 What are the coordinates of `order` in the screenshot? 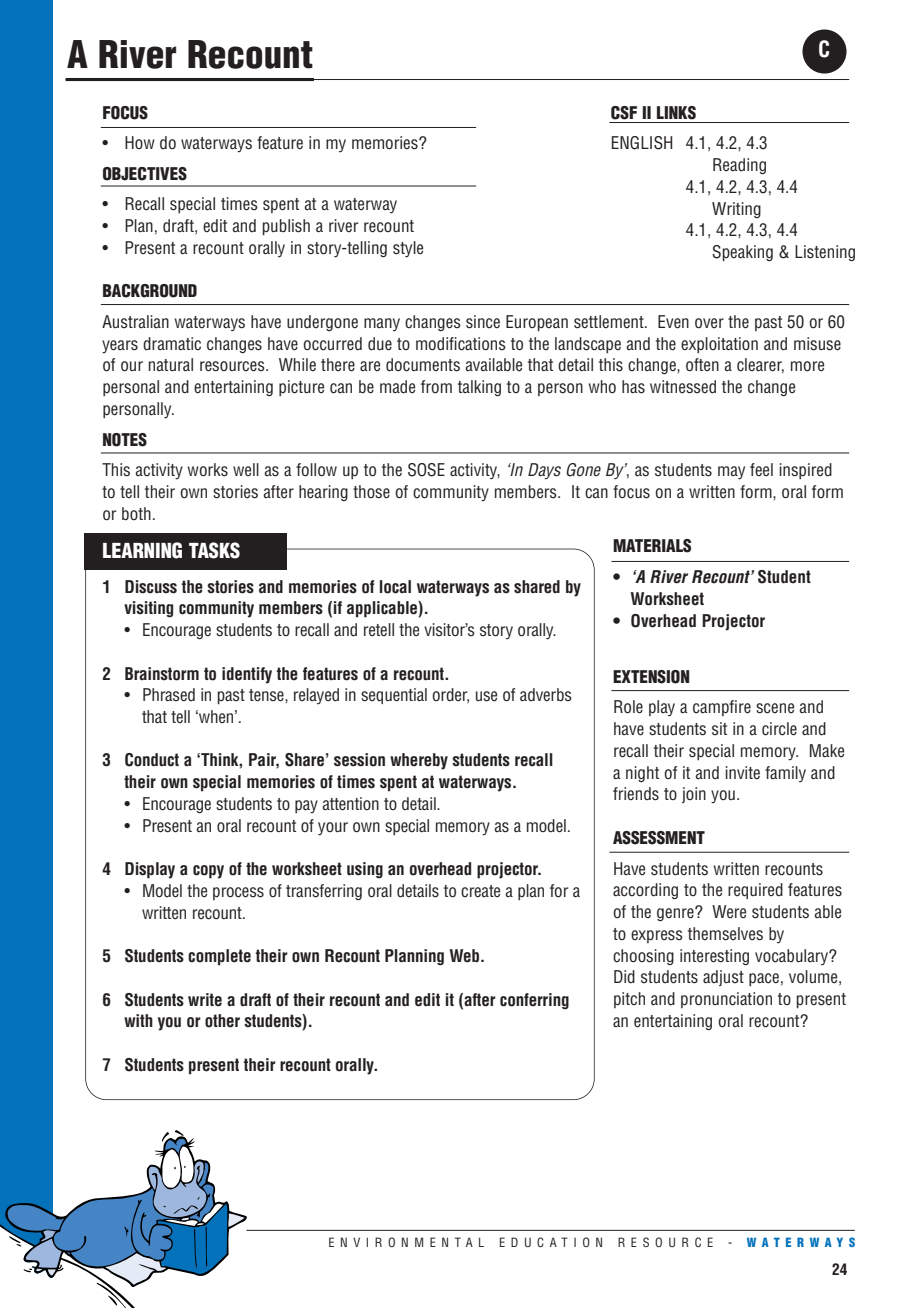 It's located at (450, 695).
